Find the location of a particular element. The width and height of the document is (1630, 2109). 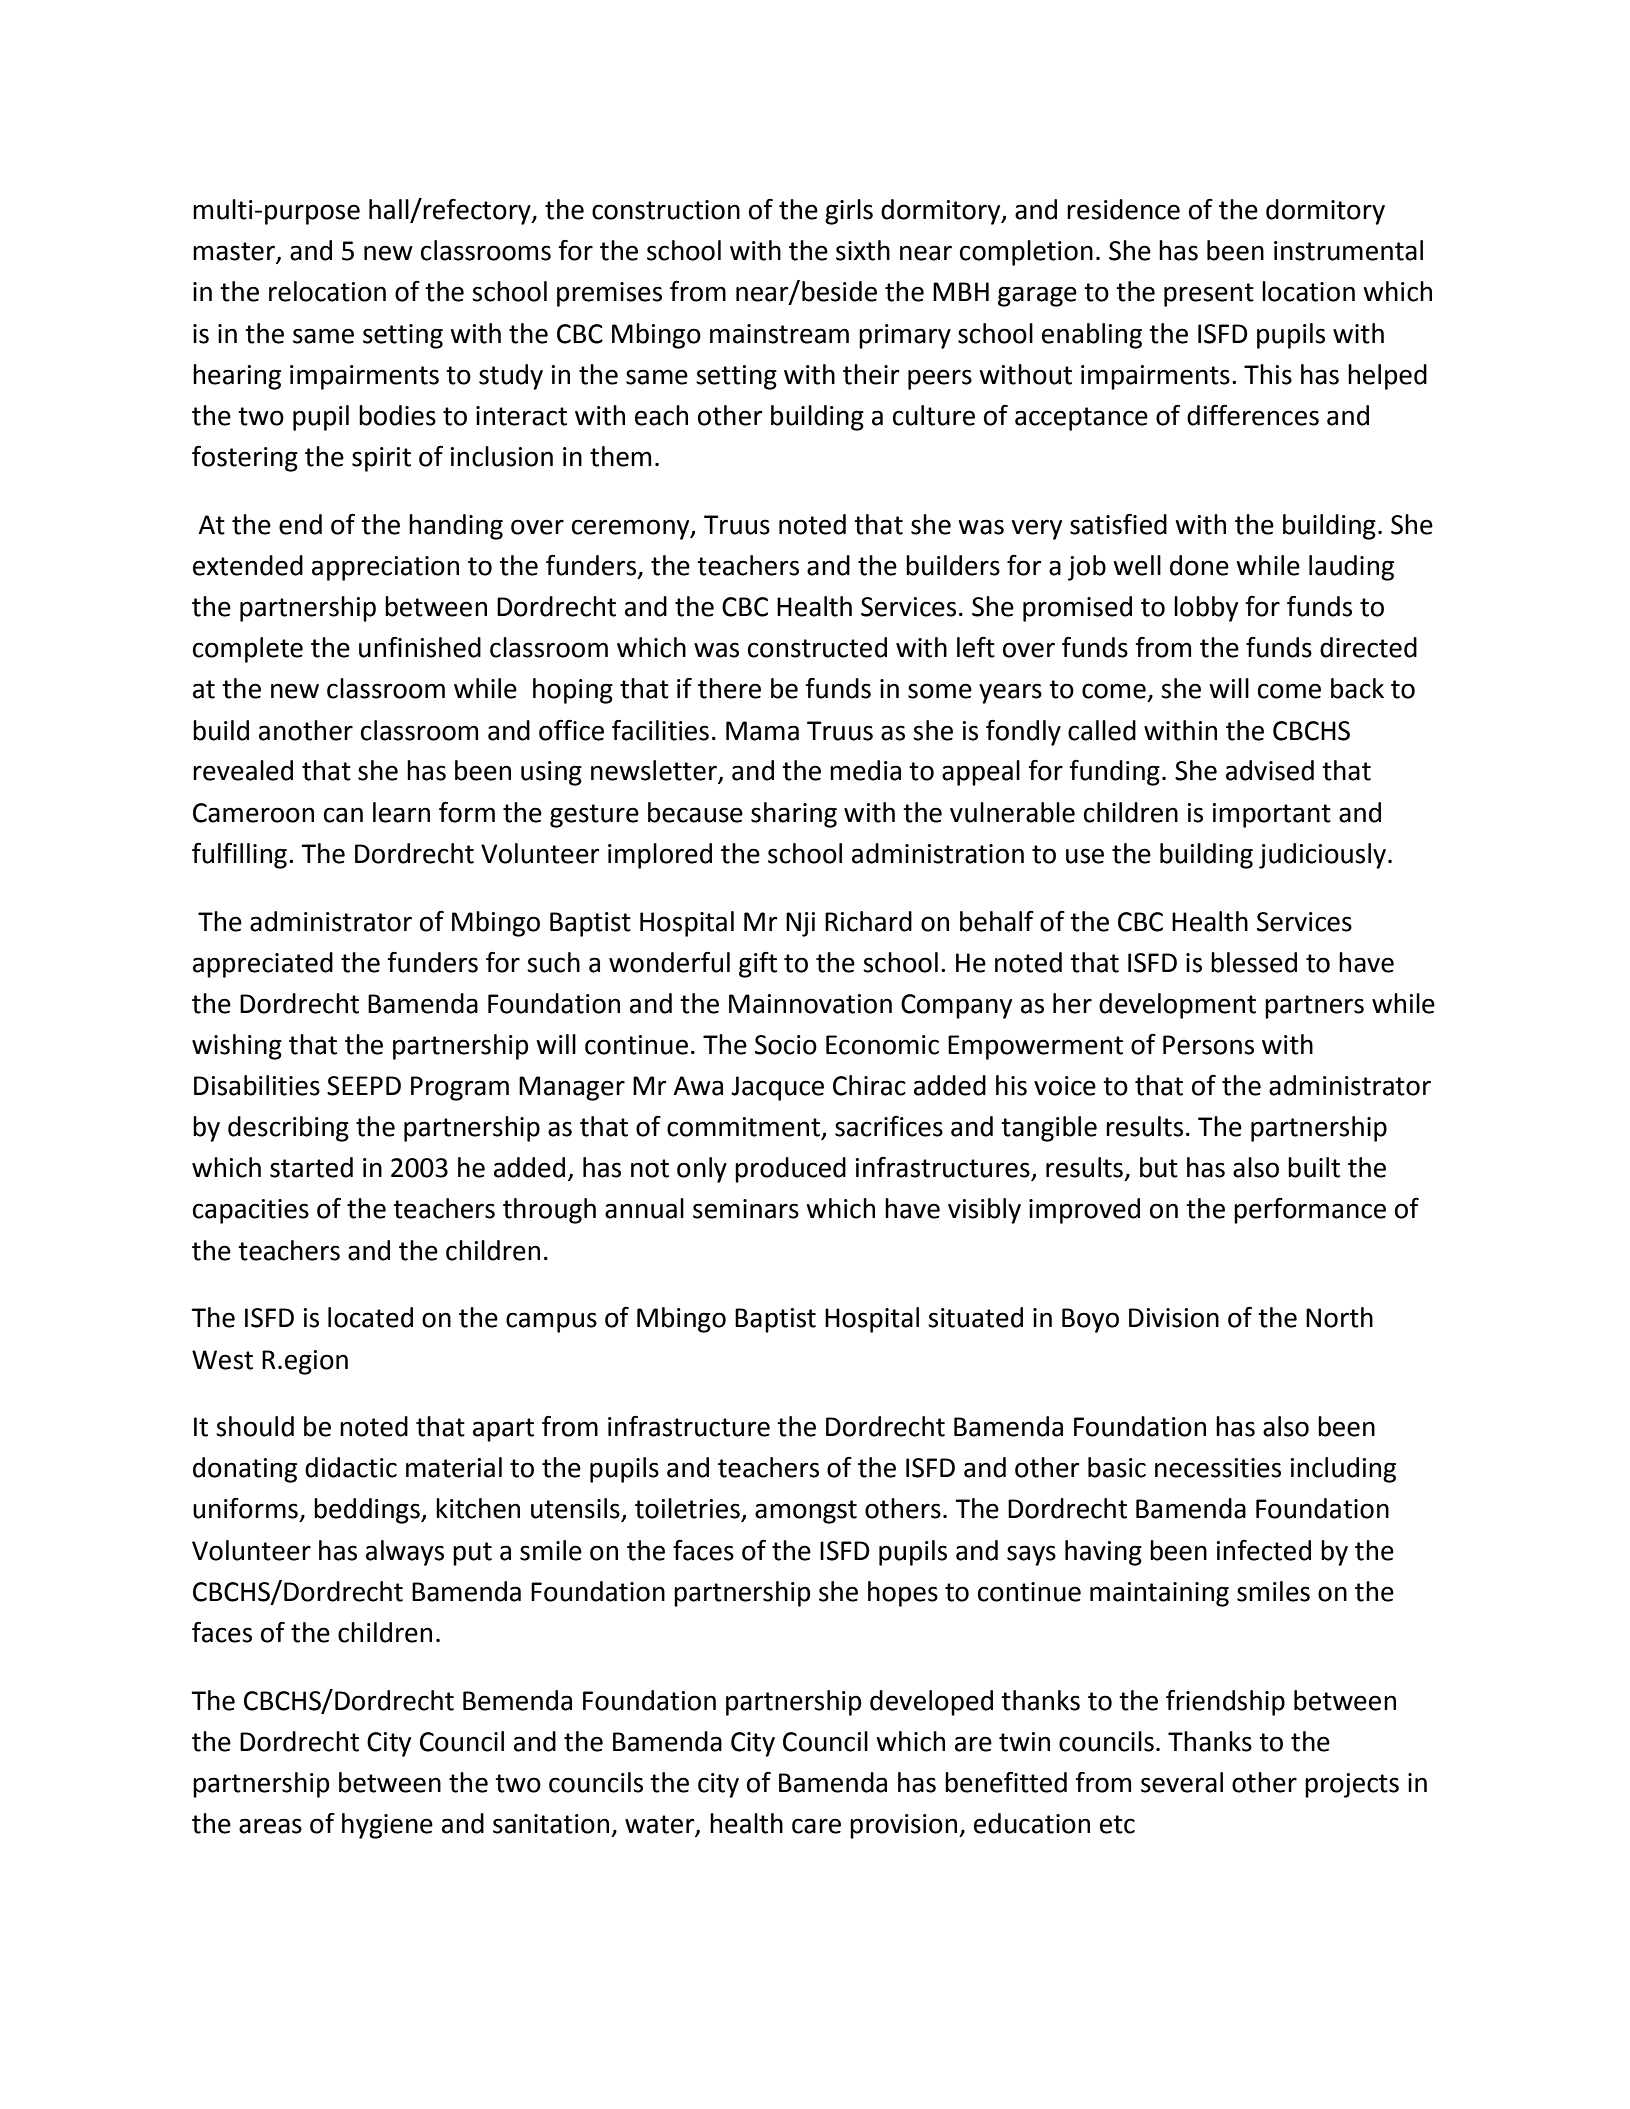

produced is located at coordinates (790, 1170).
